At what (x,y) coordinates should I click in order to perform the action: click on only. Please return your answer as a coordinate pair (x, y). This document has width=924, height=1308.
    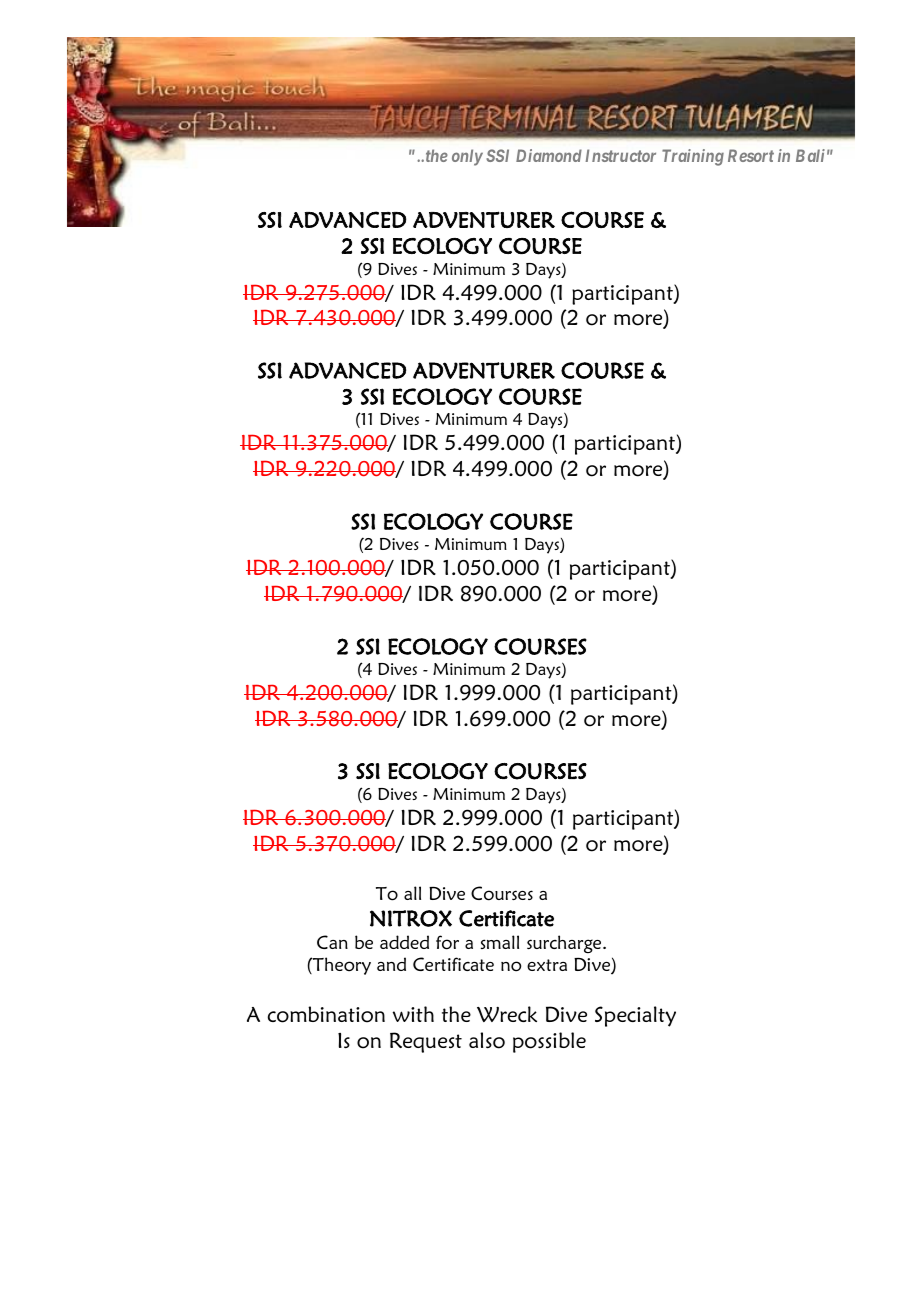
    Looking at the image, I should click on (467, 157).
